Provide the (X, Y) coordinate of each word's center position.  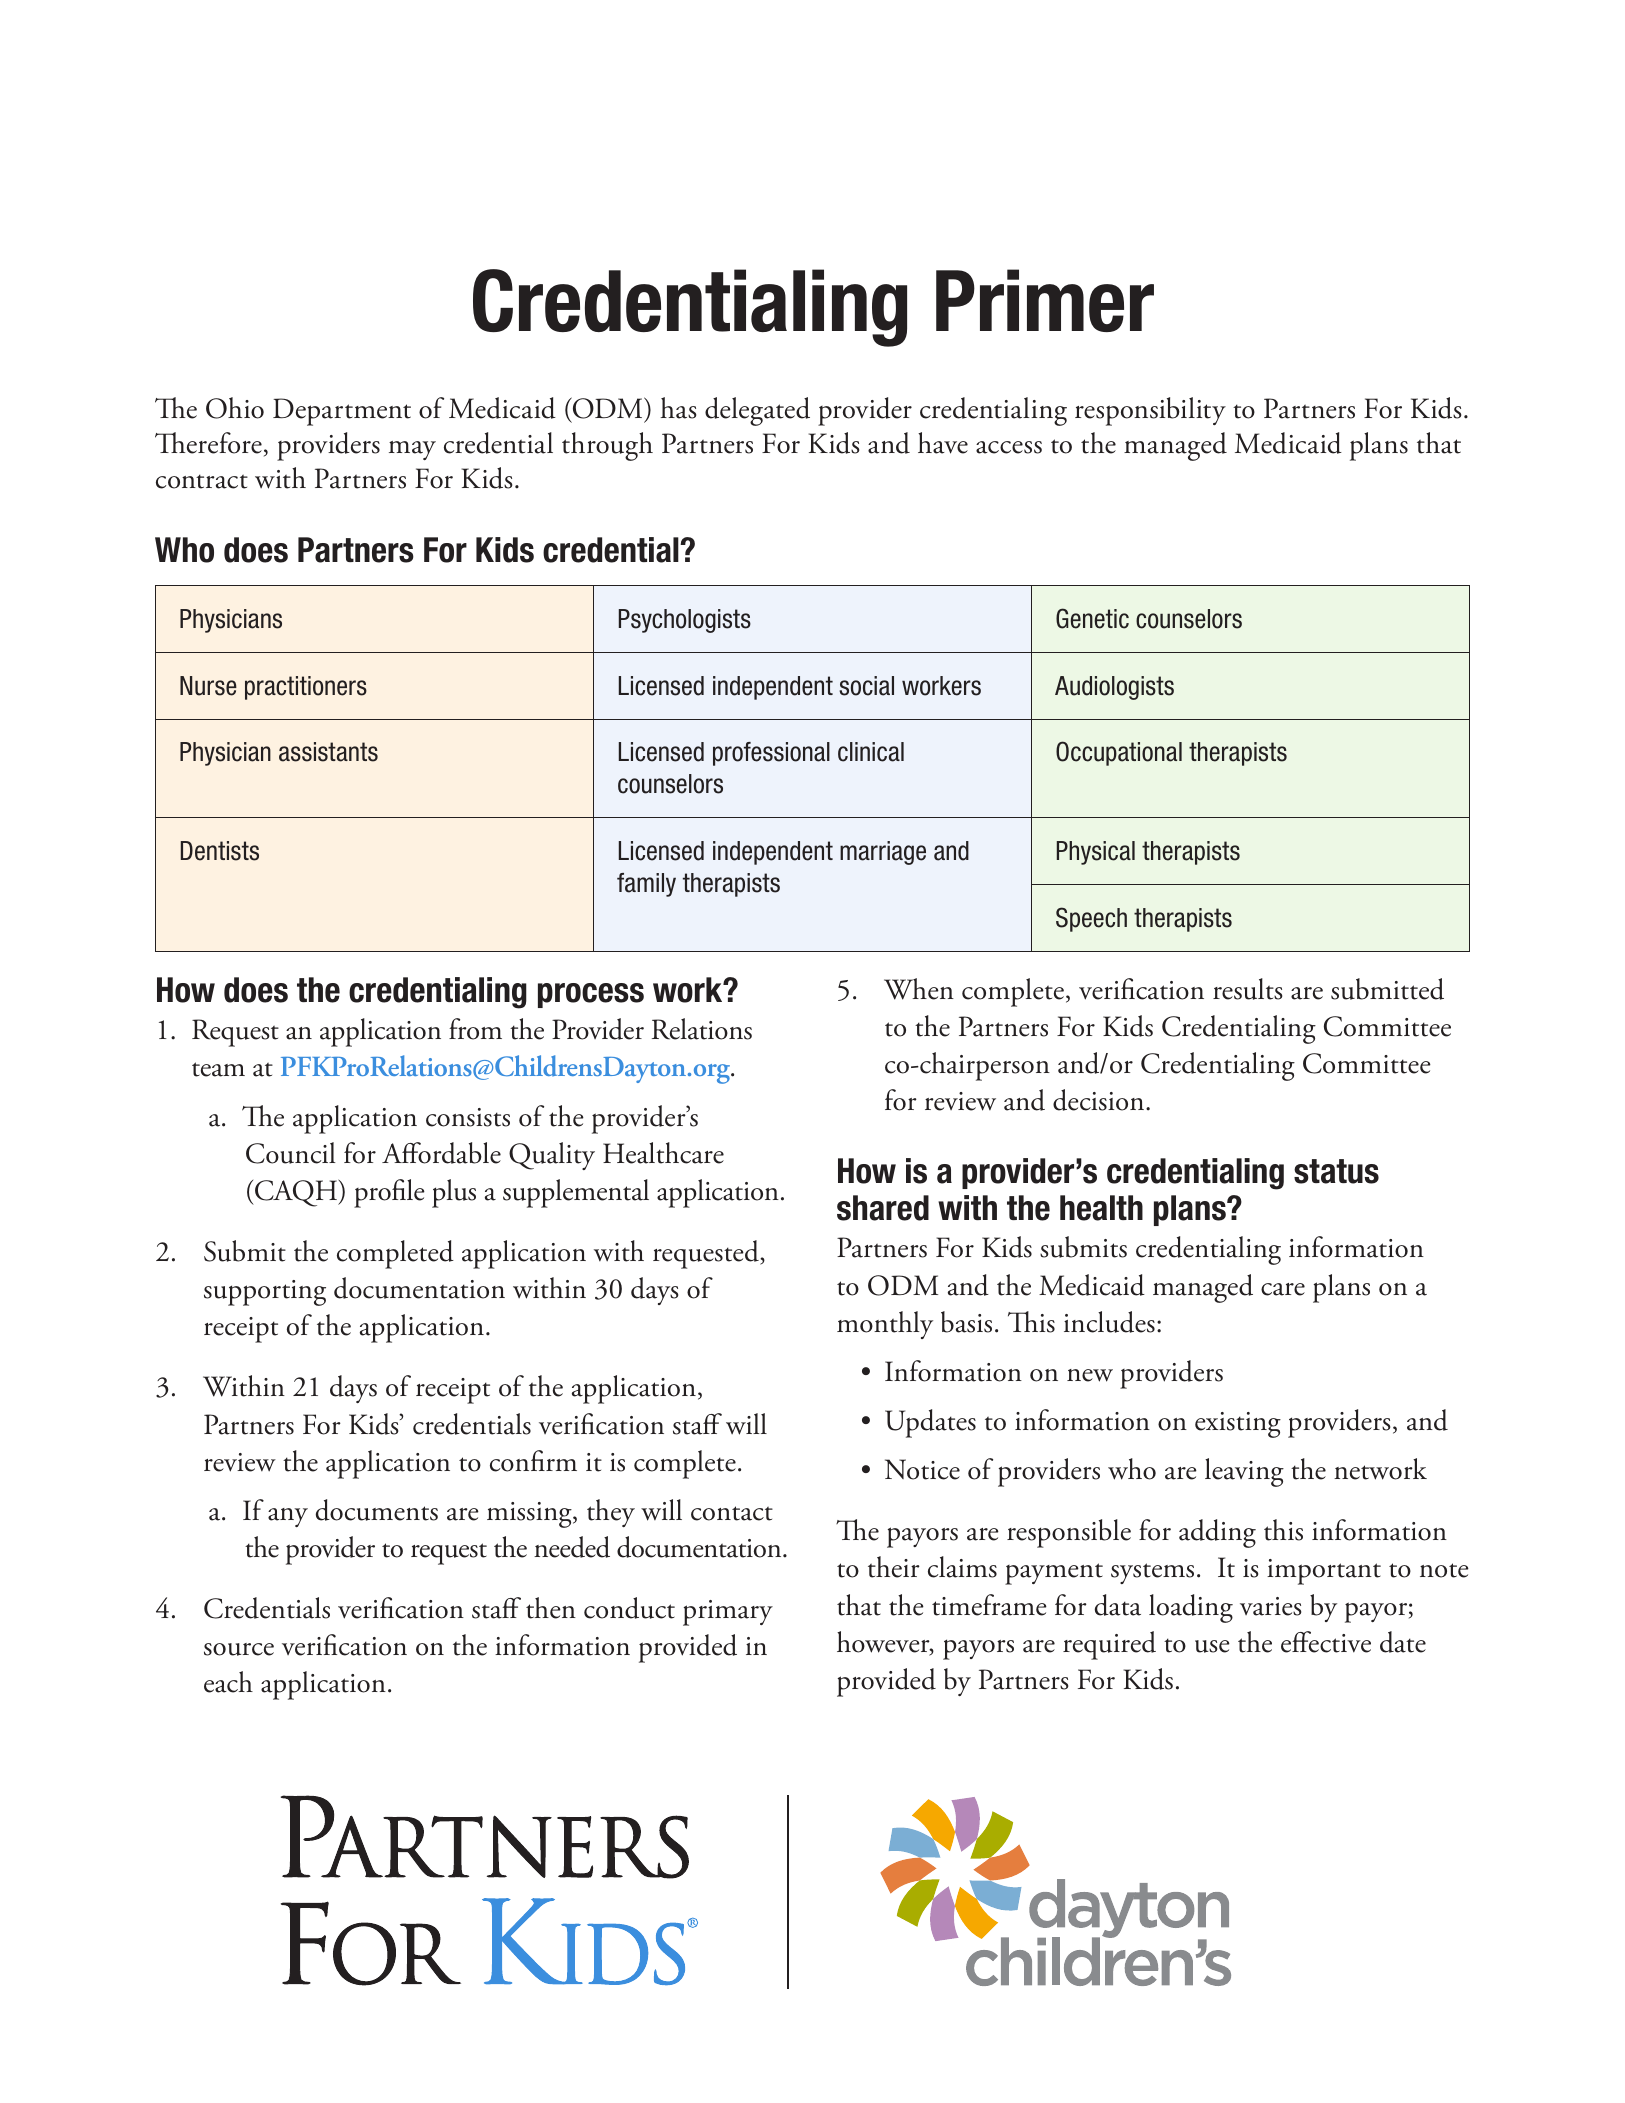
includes (1109, 1322)
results (1247, 989)
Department (342, 412)
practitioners (306, 688)
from (475, 1029)
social (866, 686)
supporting (265, 1293)
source (239, 1649)
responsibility (1150, 411)
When (919, 989)
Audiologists (1114, 688)
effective (1326, 1642)
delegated (757, 411)
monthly (885, 1325)
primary (728, 1613)
